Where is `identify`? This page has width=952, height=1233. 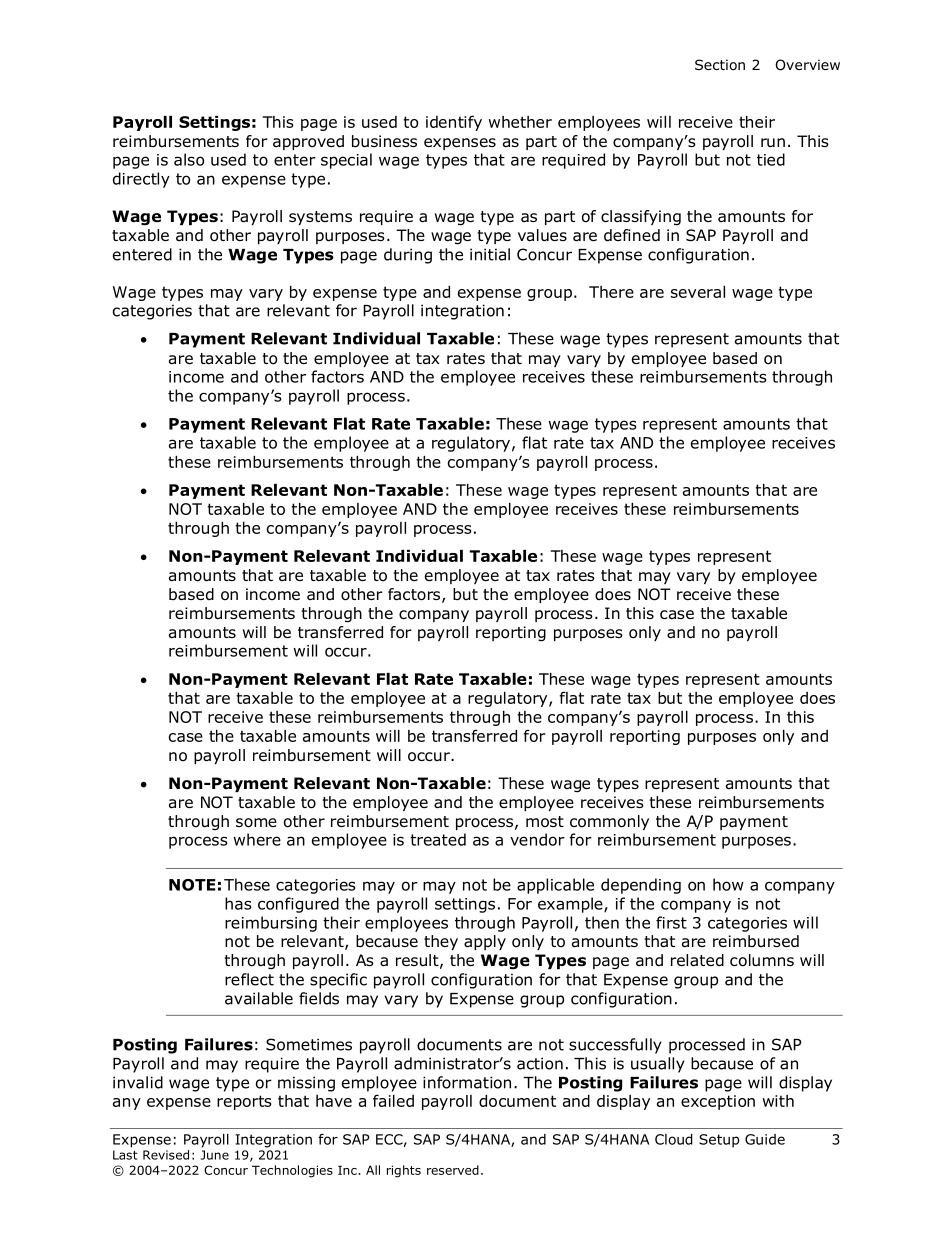
identify is located at coordinates (454, 123).
